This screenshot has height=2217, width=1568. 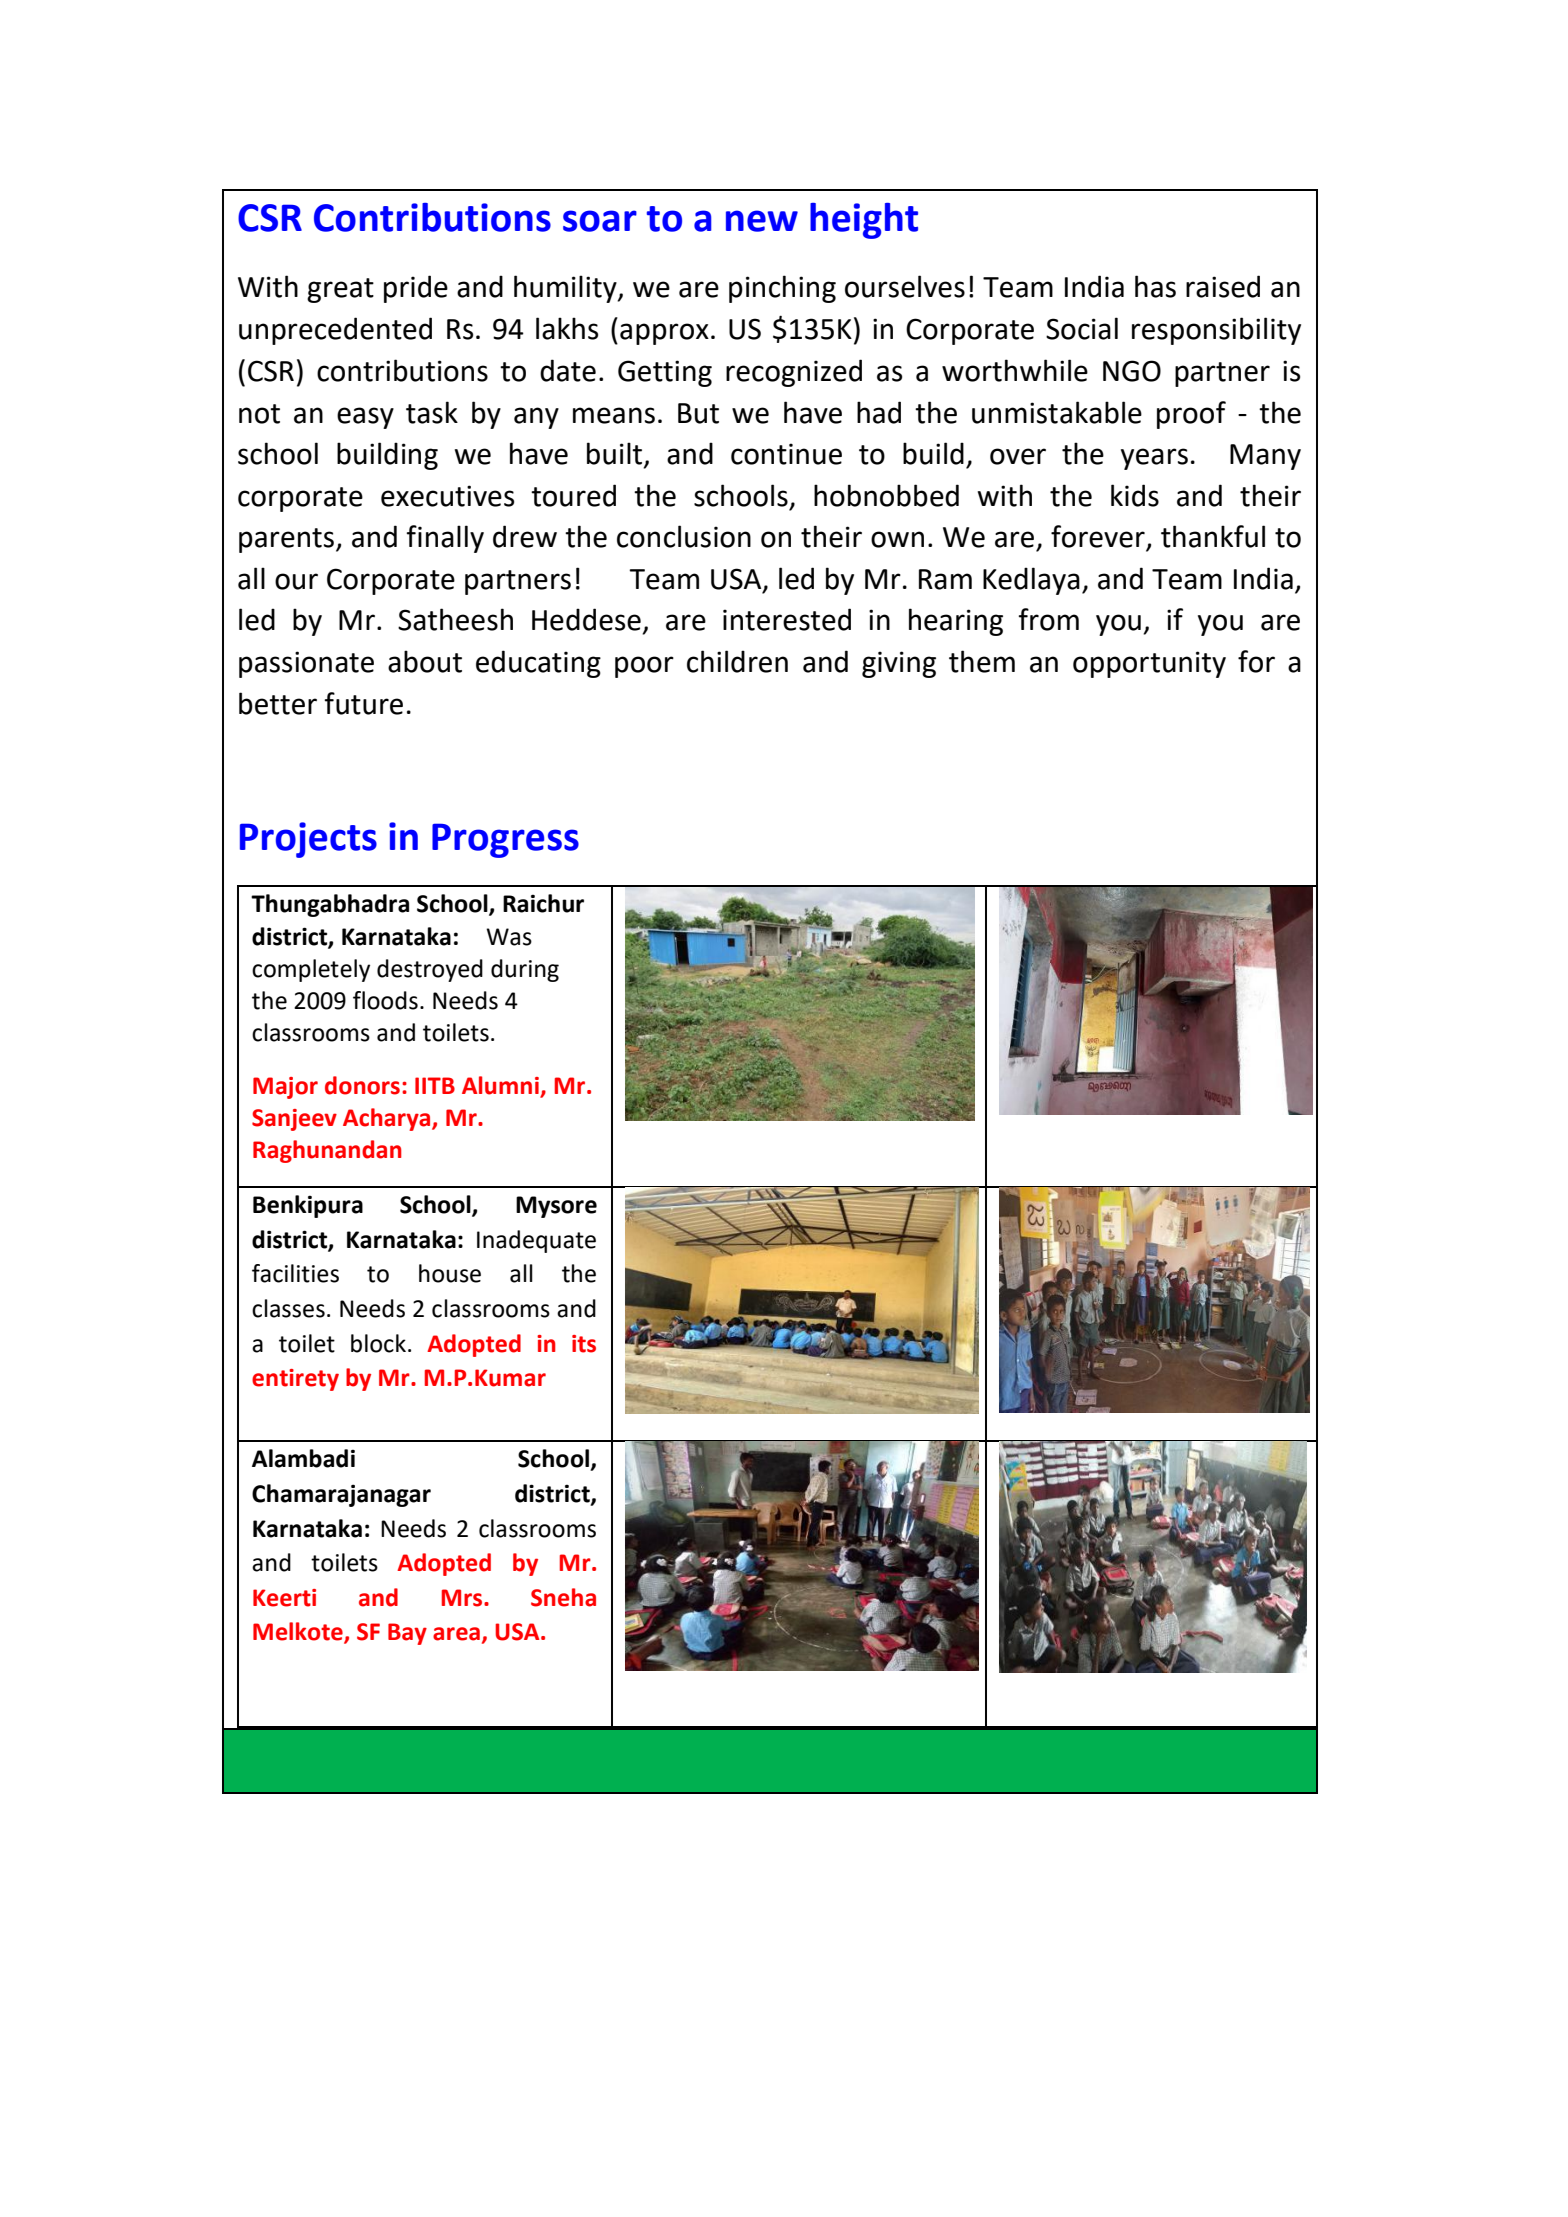 I want to click on pride, so click(x=416, y=289).
